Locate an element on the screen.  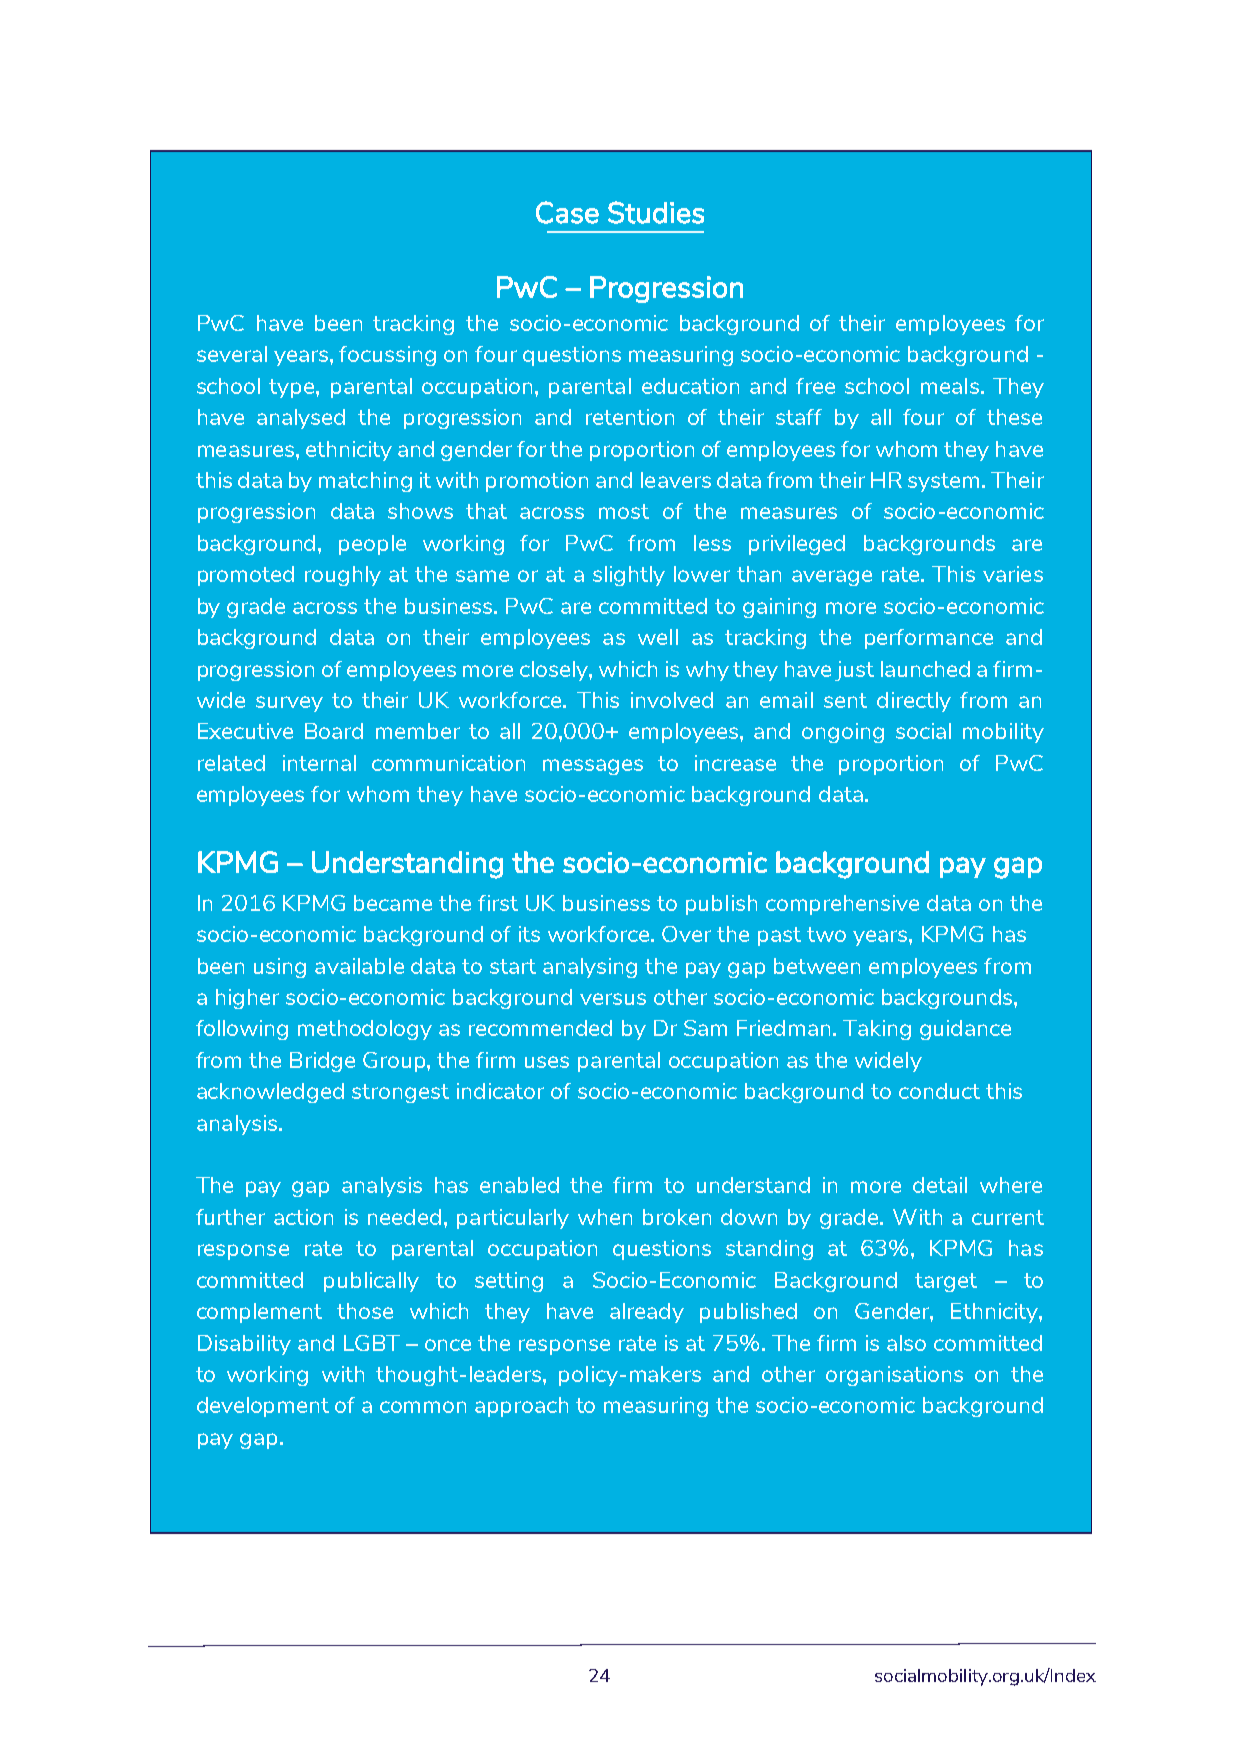
messages is located at coordinates (593, 767).
